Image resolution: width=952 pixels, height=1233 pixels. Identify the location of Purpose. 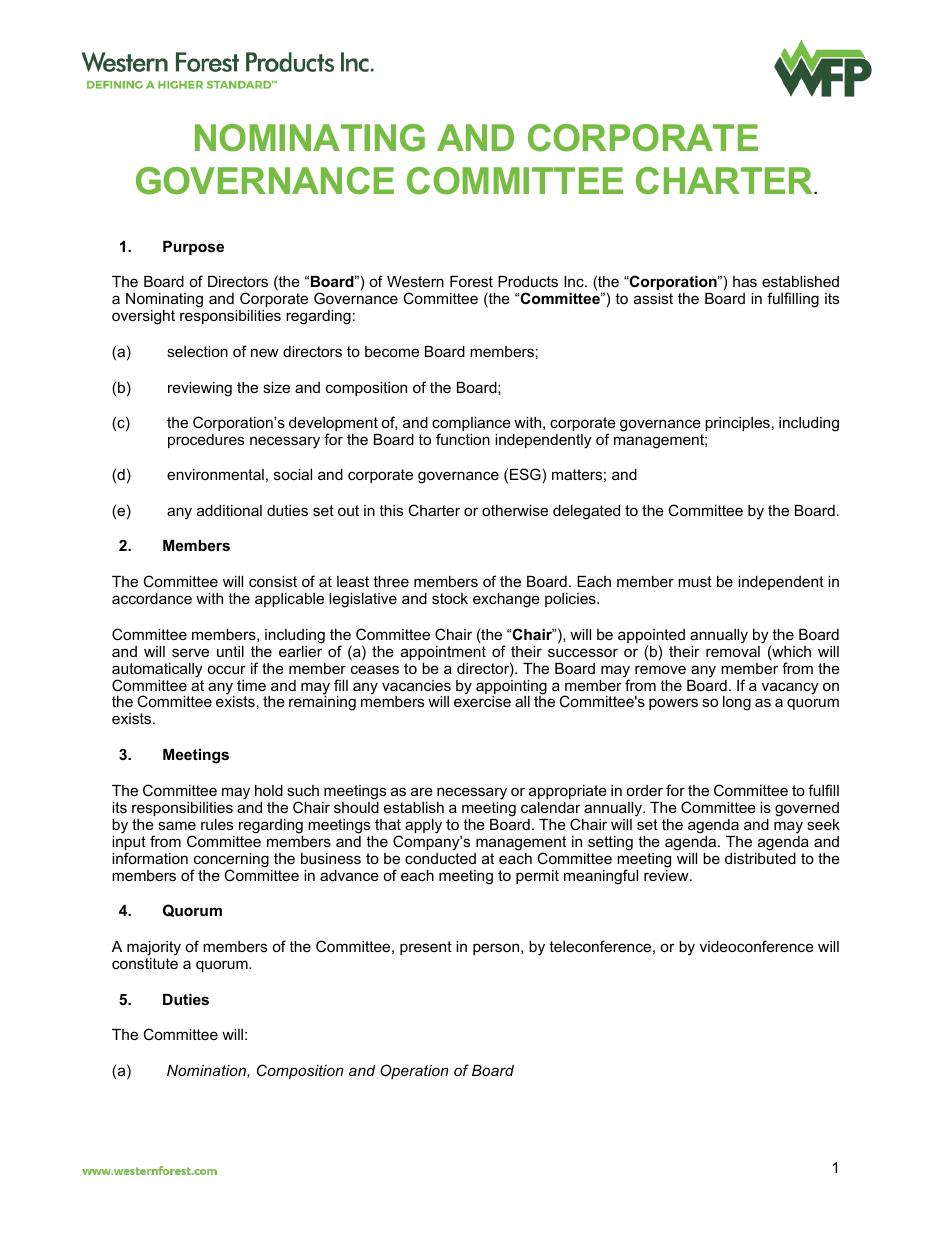
(193, 248).
